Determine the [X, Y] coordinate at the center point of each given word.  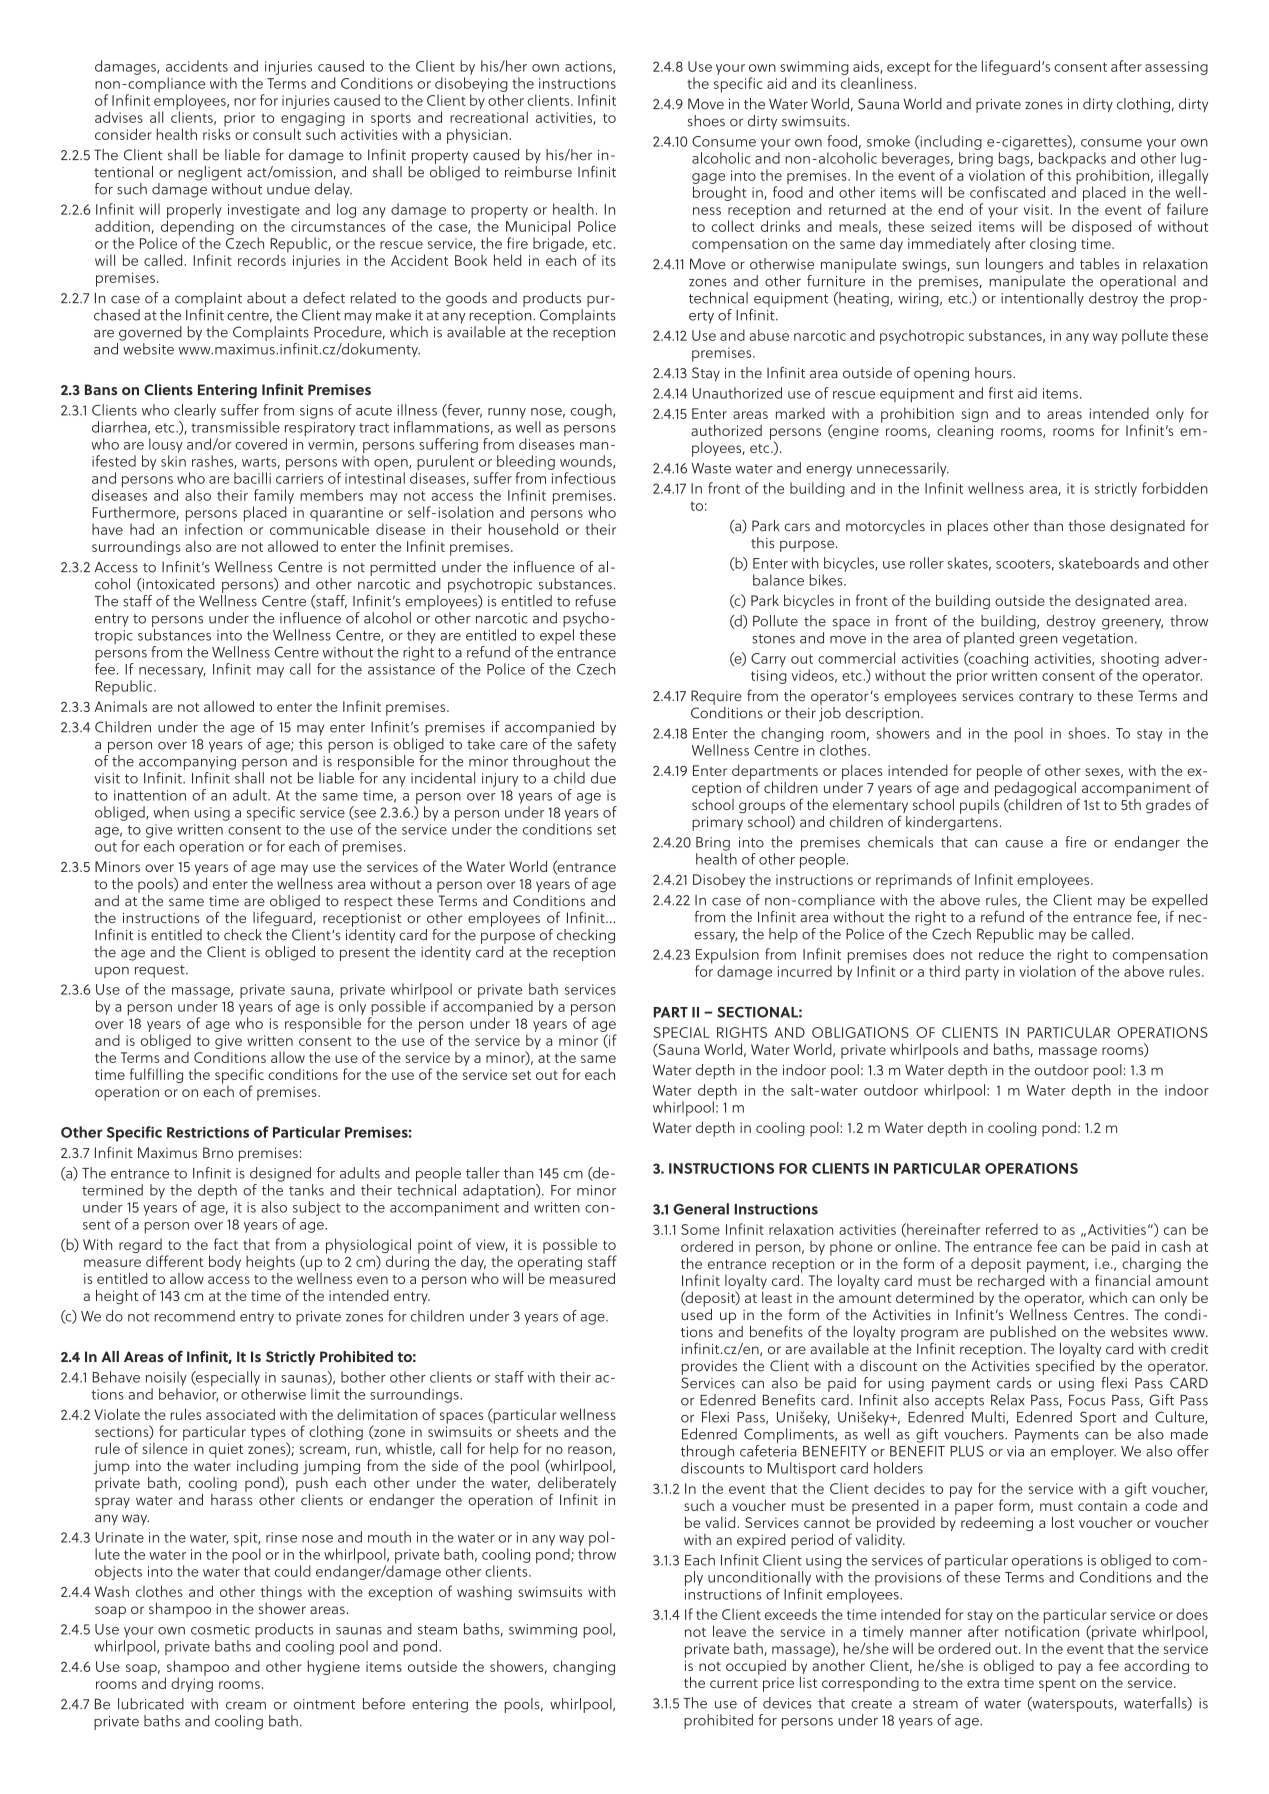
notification [1042, 1630]
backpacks [1072, 161]
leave [729, 1631]
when [171, 812]
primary [717, 823]
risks [217, 133]
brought [719, 193]
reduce [1001, 954]
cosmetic [220, 1629]
